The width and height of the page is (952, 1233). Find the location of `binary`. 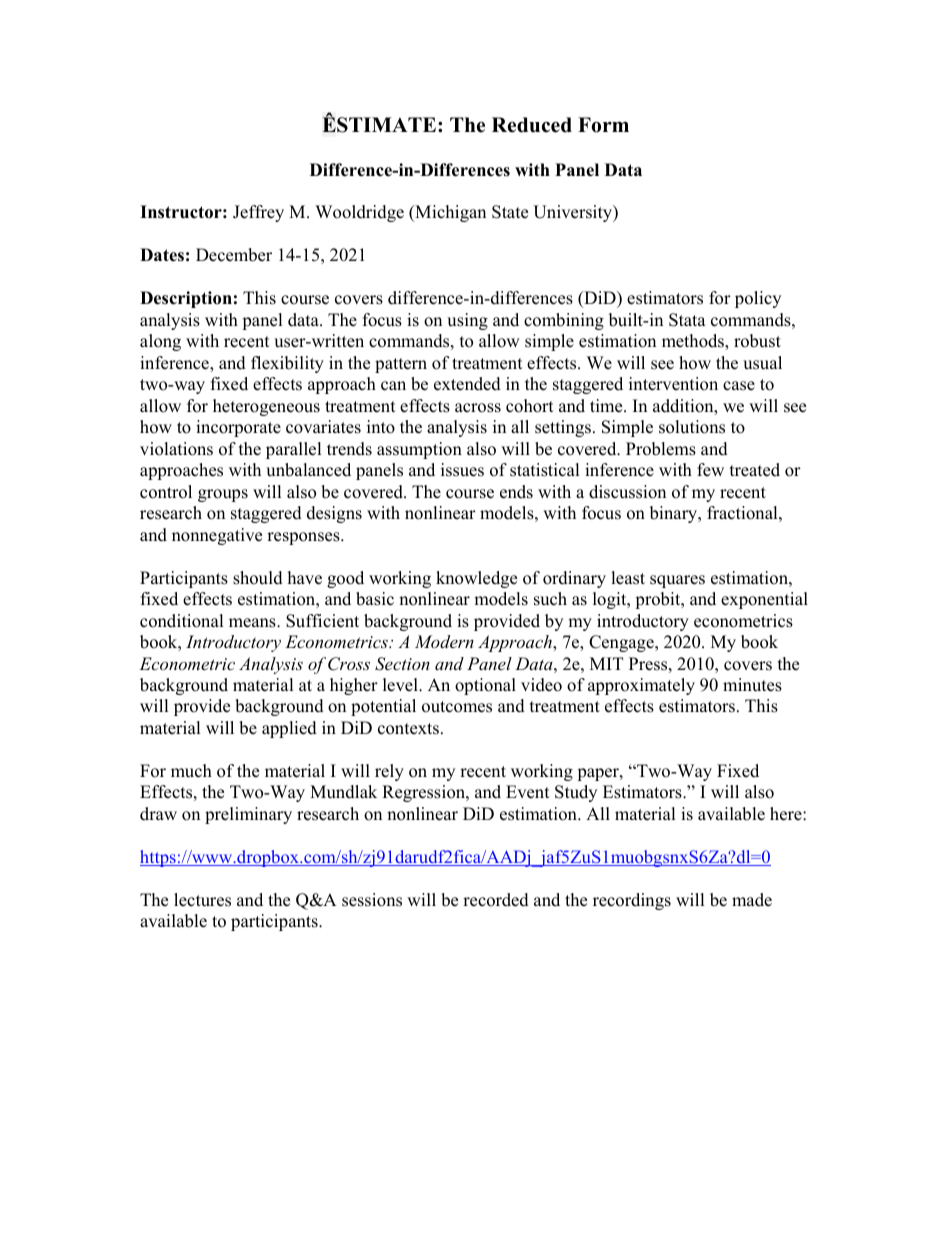

binary is located at coordinates (675, 514).
